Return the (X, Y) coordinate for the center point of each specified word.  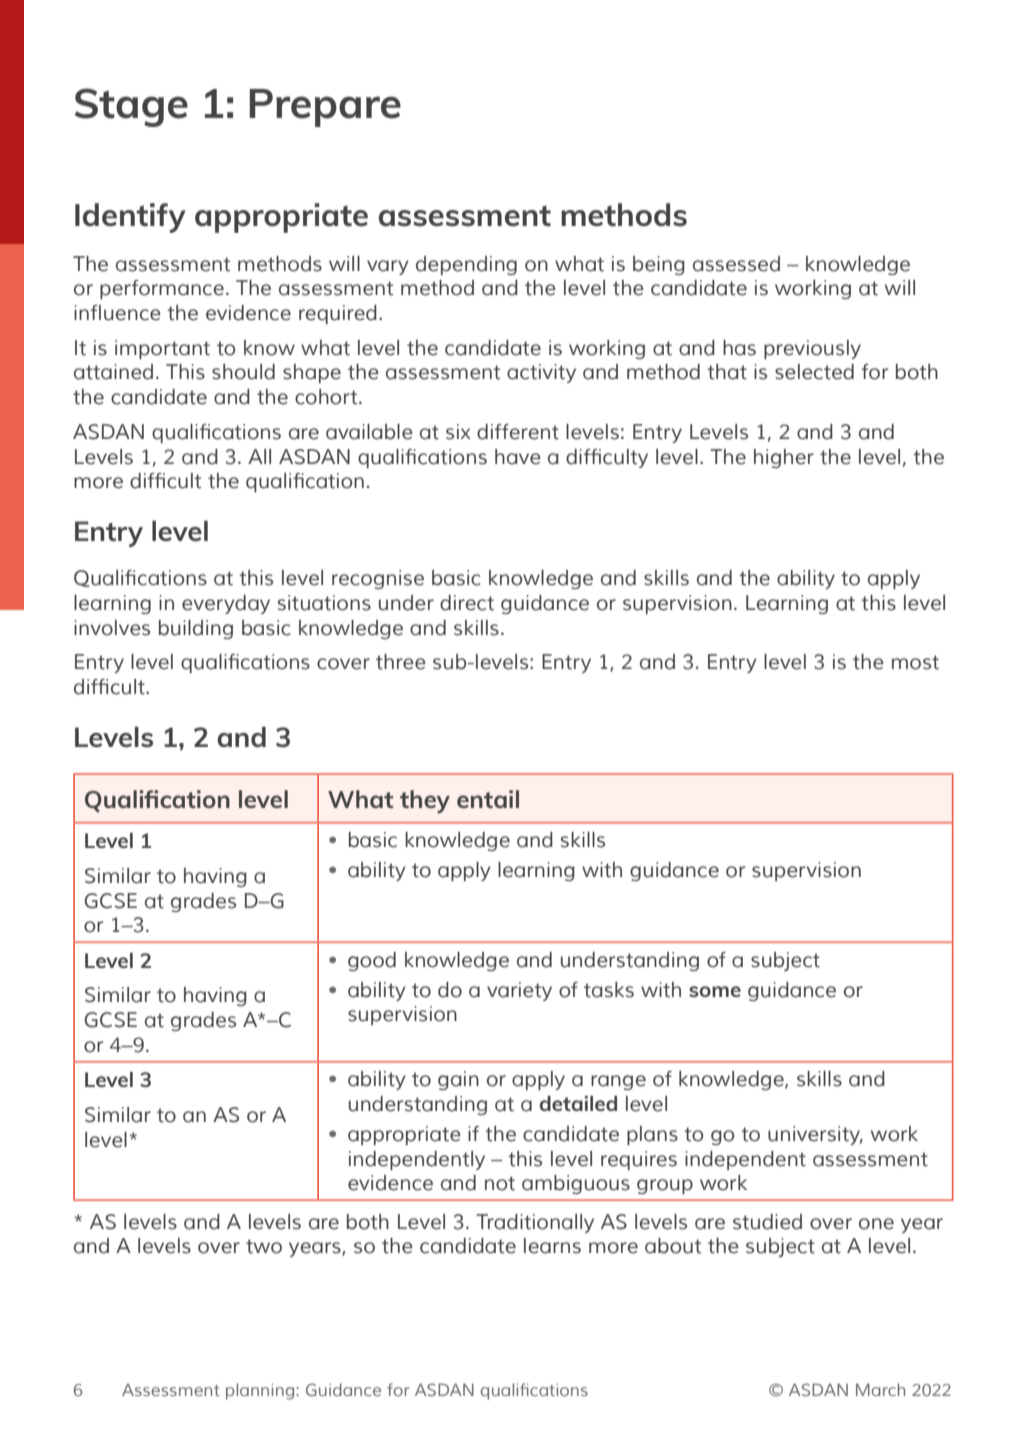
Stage (131, 107)
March (880, 1389)
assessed (736, 264)
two (264, 1246)
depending (466, 265)
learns (552, 1246)
